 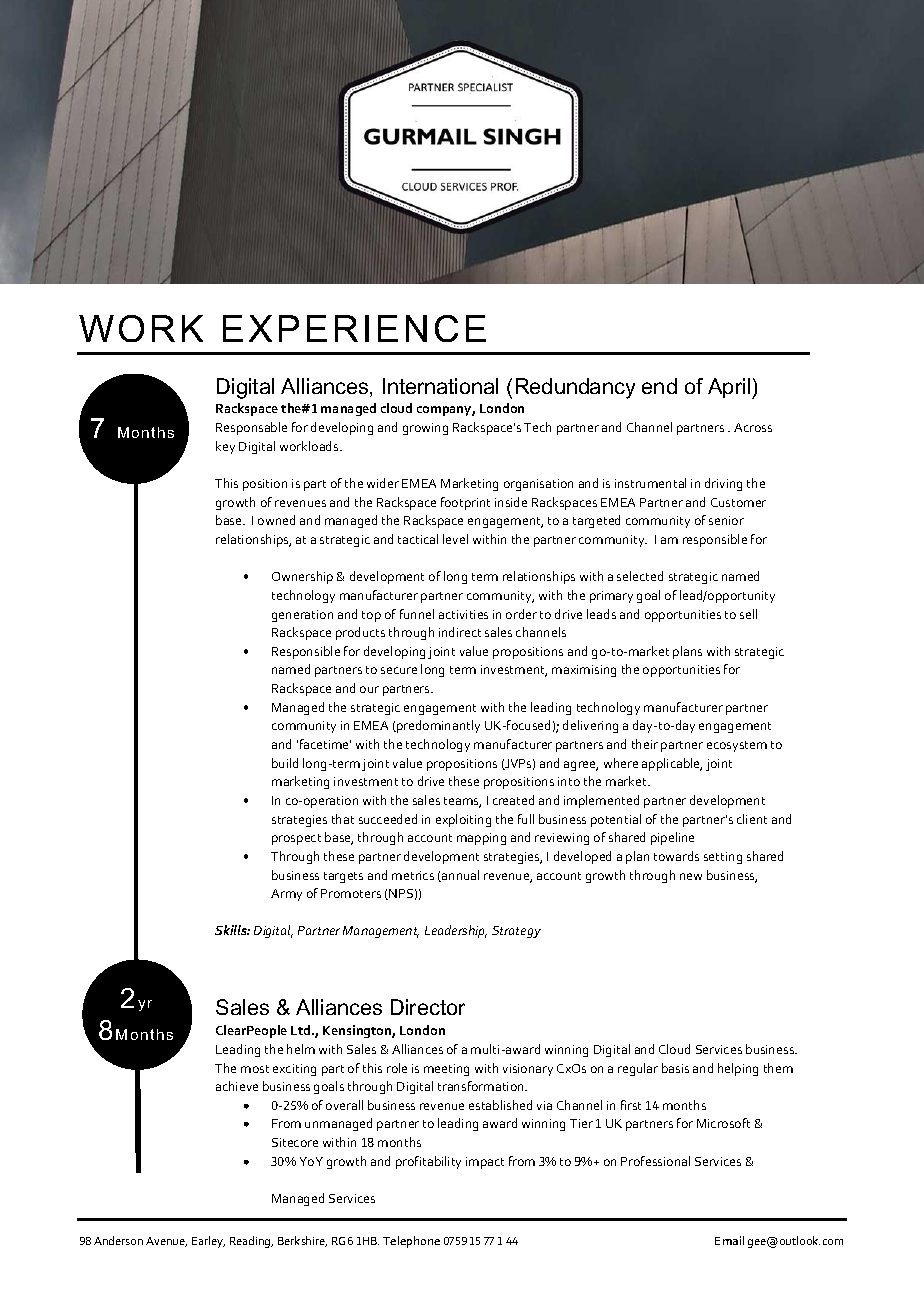 I want to click on build, so click(x=285, y=763).
